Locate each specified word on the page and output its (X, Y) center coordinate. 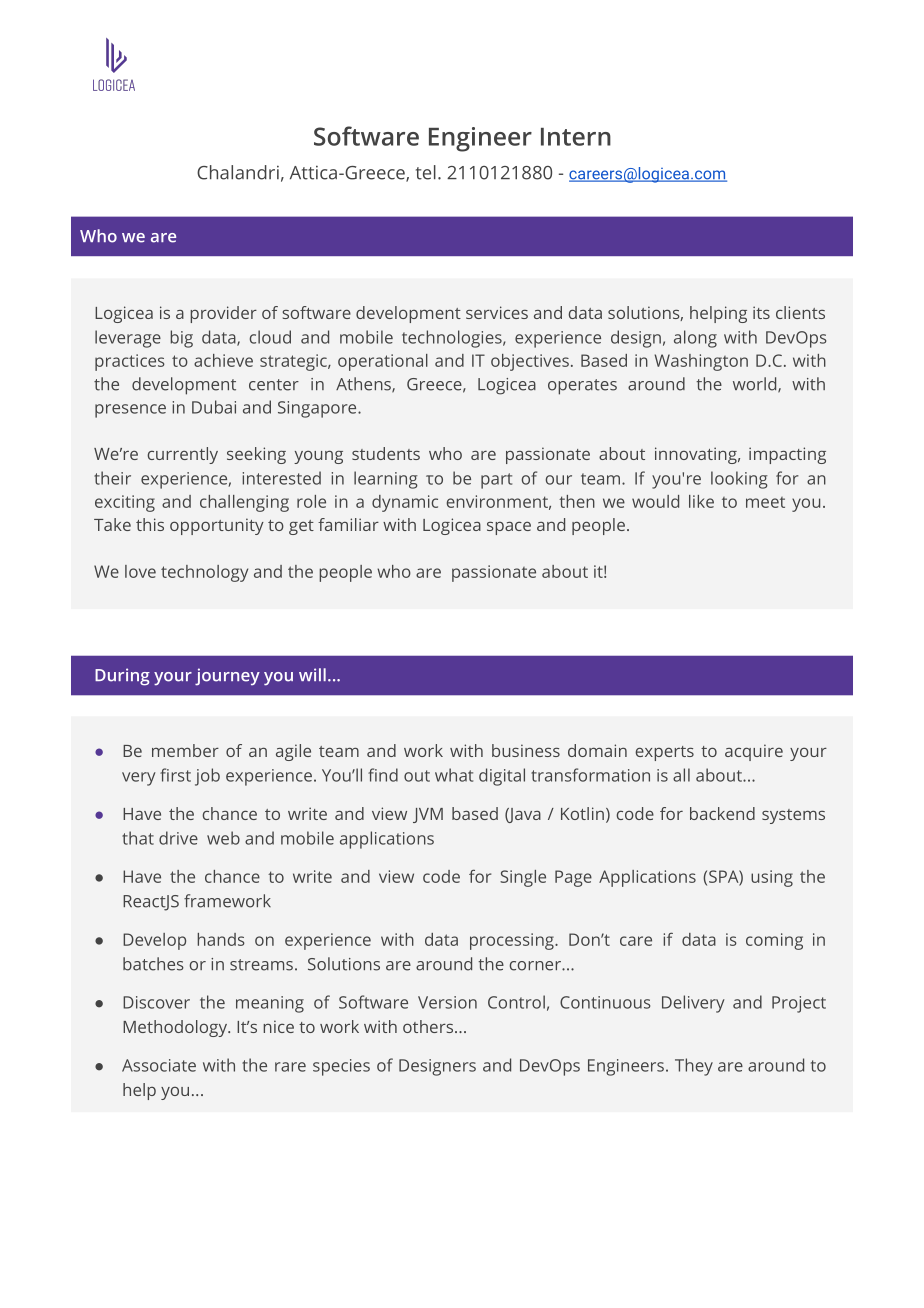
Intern (576, 137)
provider (223, 314)
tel (426, 172)
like (701, 501)
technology (204, 573)
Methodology (176, 1028)
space (509, 528)
